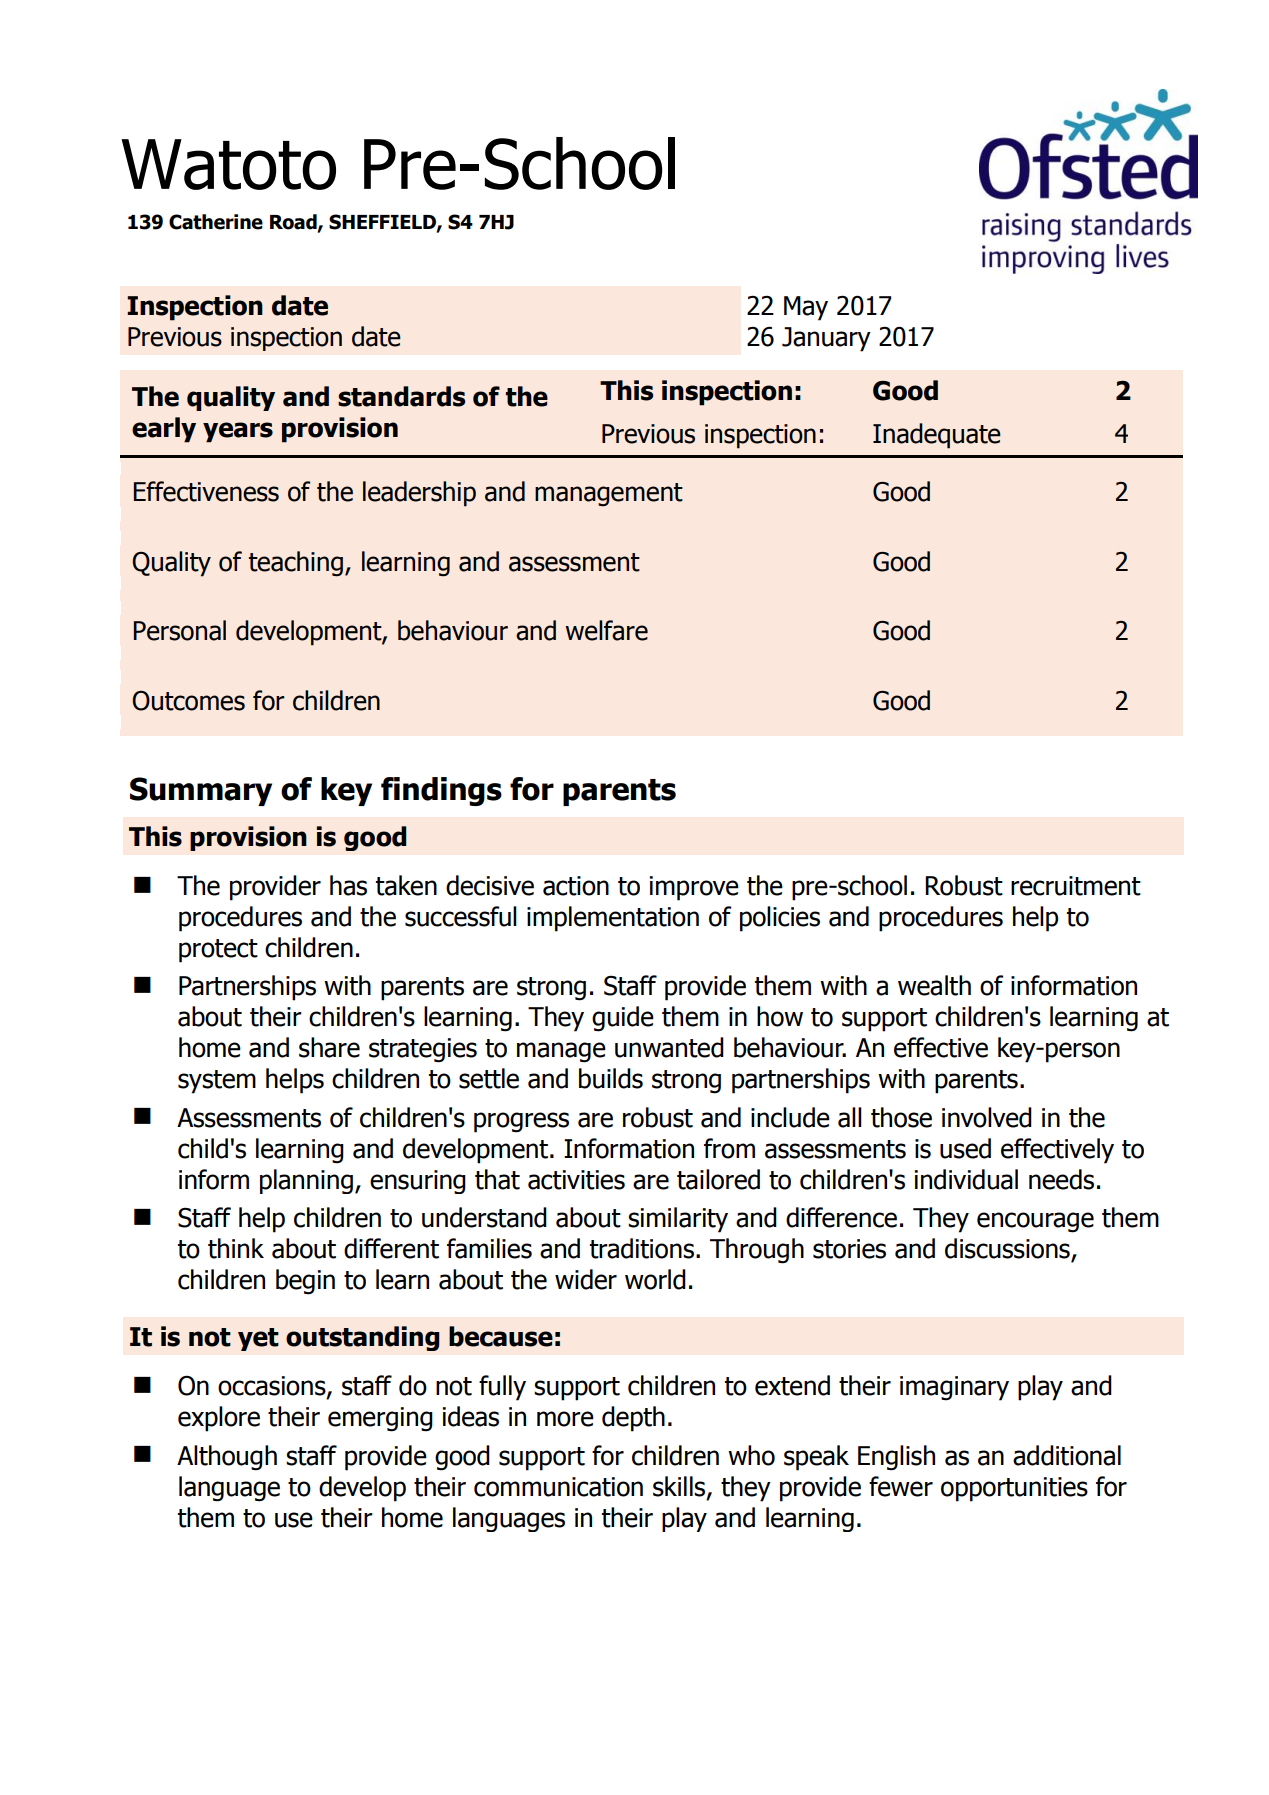 Image resolution: width=1269 pixels, height=1795 pixels. Describe the element at coordinates (216, 222) in the screenshot. I see `Catherine` at that location.
